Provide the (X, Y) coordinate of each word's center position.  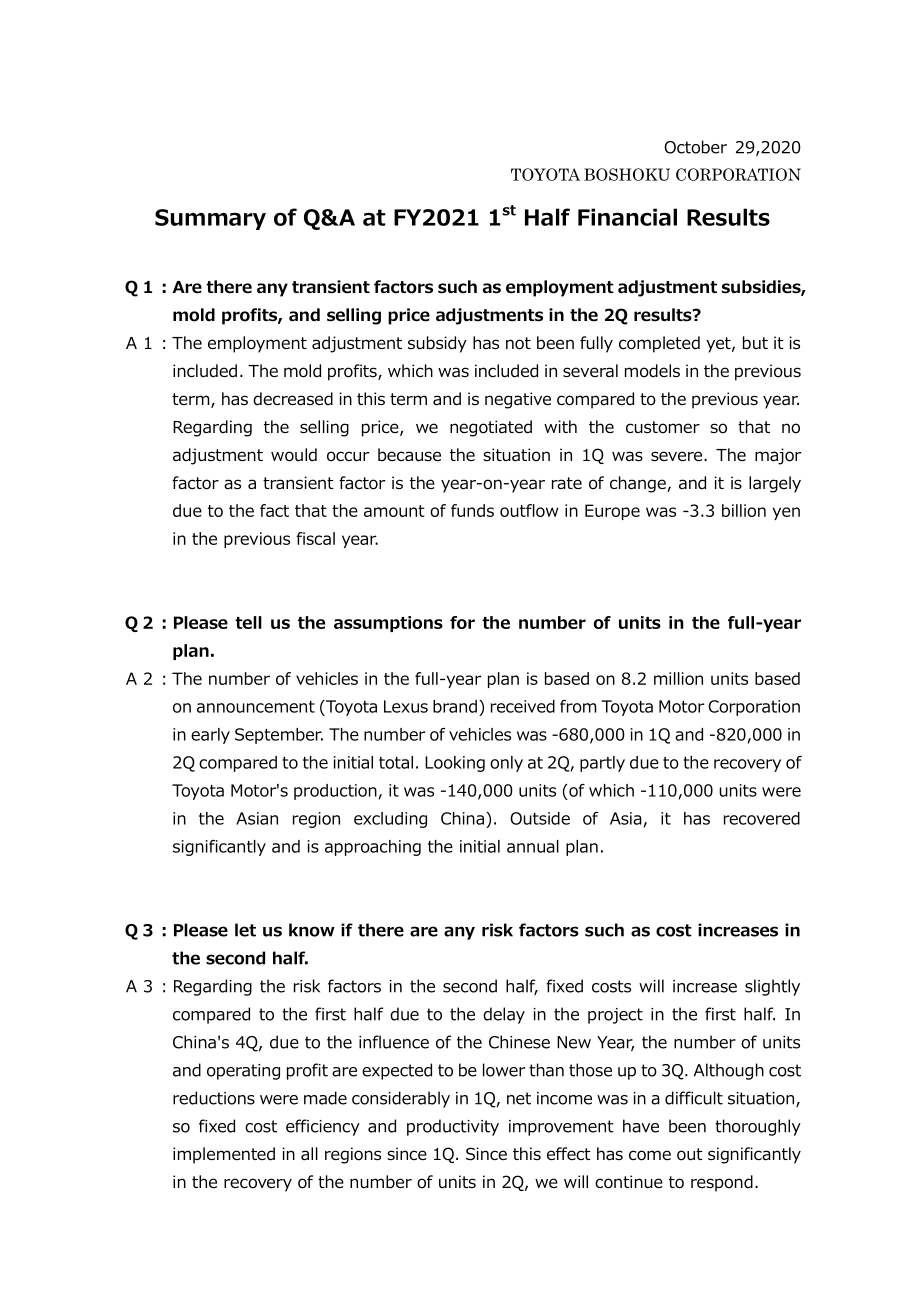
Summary (210, 219)
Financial (627, 217)
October (695, 147)
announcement (256, 707)
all (309, 1154)
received (523, 706)
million (678, 678)
